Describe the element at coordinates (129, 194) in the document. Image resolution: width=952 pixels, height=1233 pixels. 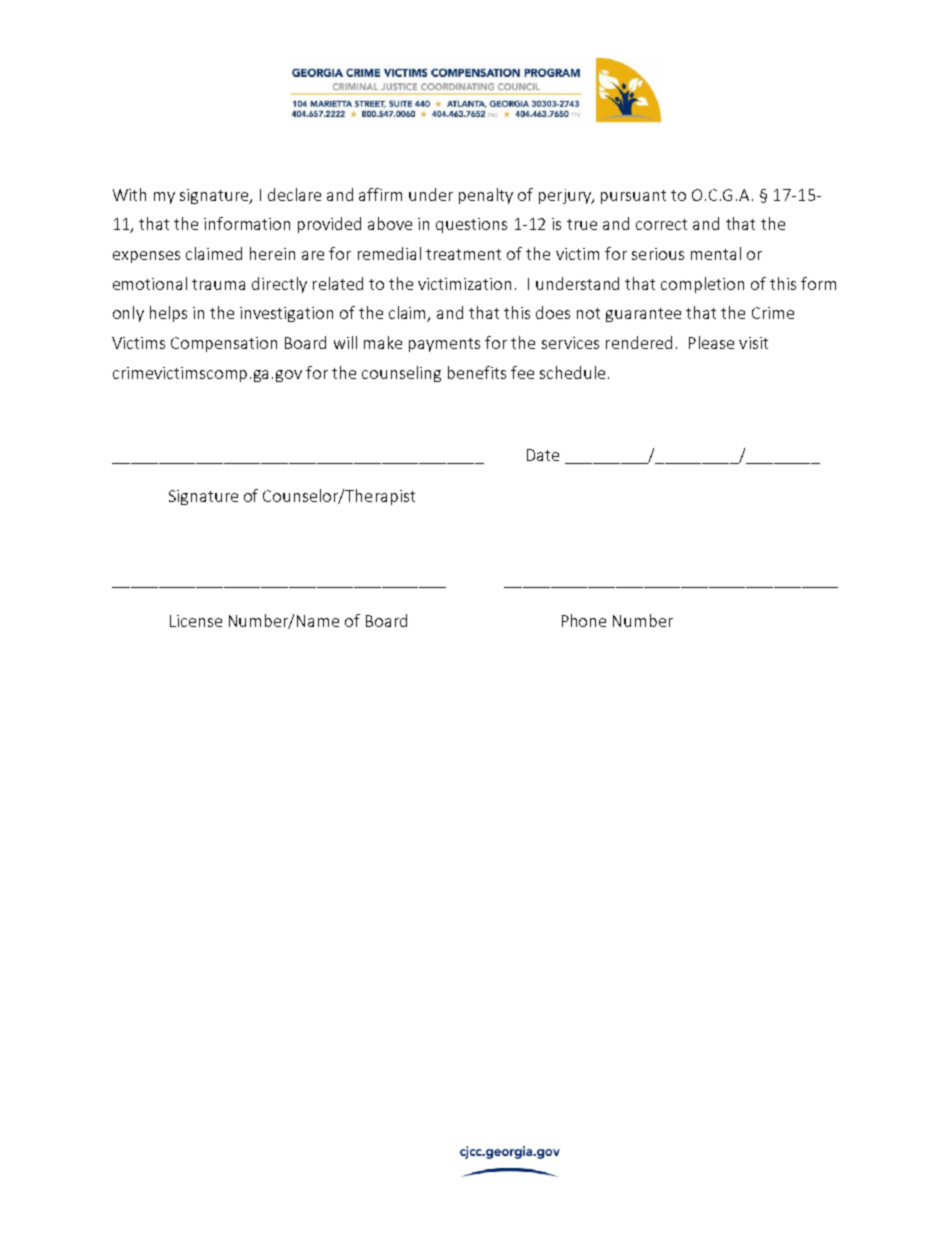
I see `With` at that location.
